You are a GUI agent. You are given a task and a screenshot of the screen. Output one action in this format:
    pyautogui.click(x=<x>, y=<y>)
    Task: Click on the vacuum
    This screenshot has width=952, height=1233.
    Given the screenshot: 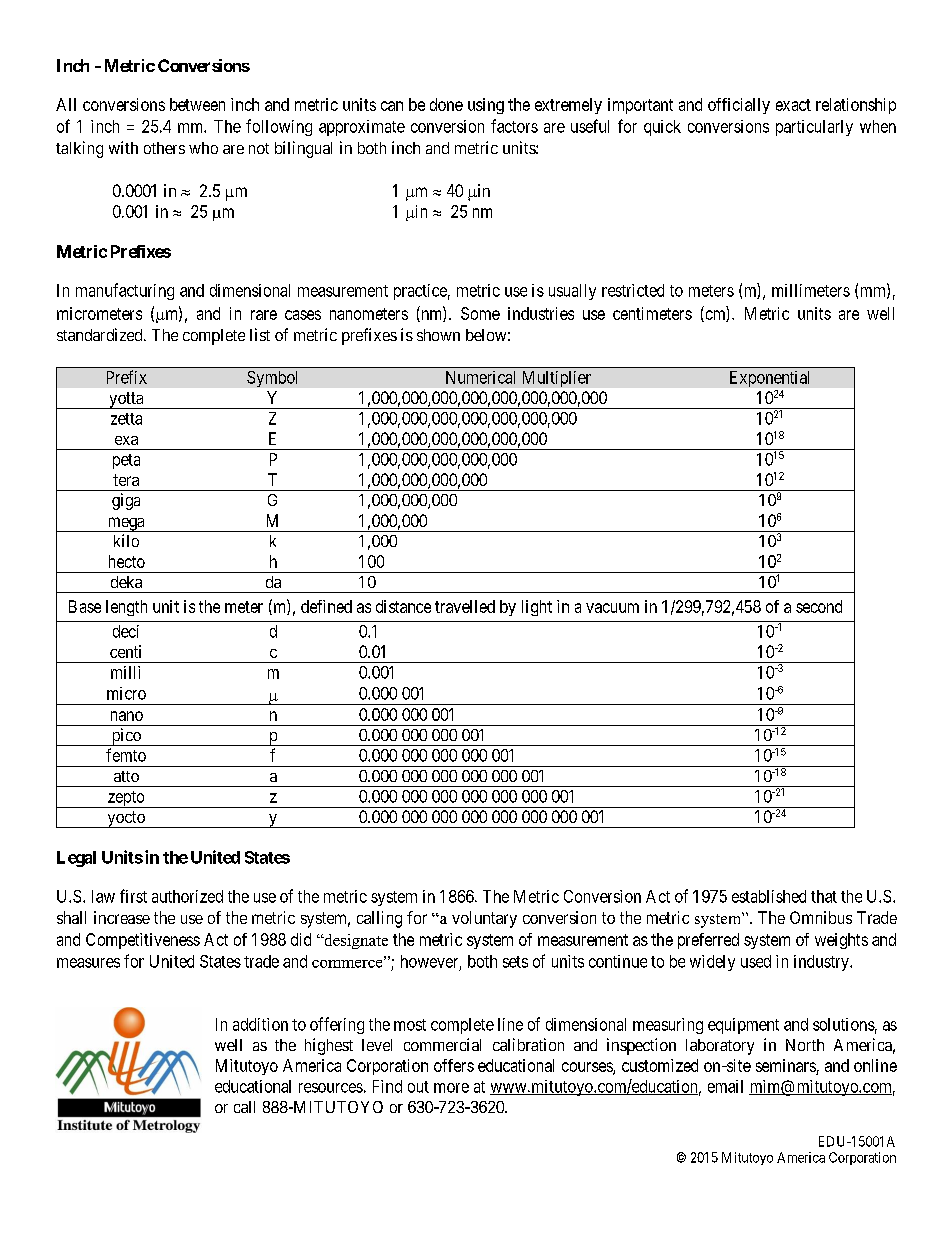 What is the action you would take?
    pyautogui.click(x=612, y=608)
